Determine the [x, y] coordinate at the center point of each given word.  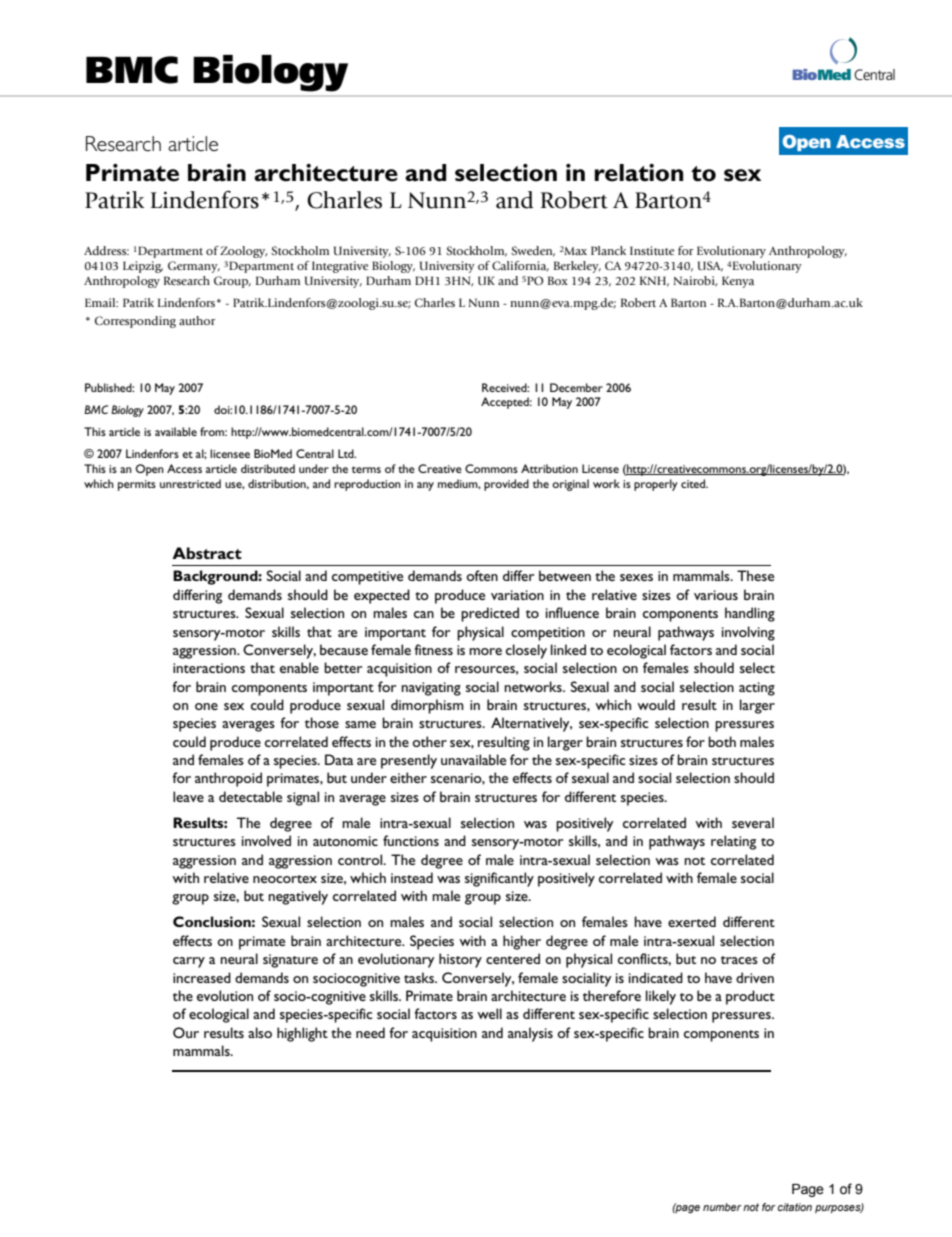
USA [710, 266]
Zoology [243, 252]
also [260, 1032]
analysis [530, 1034]
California [520, 266]
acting [757, 689]
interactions [209, 668]
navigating [431, 689]
